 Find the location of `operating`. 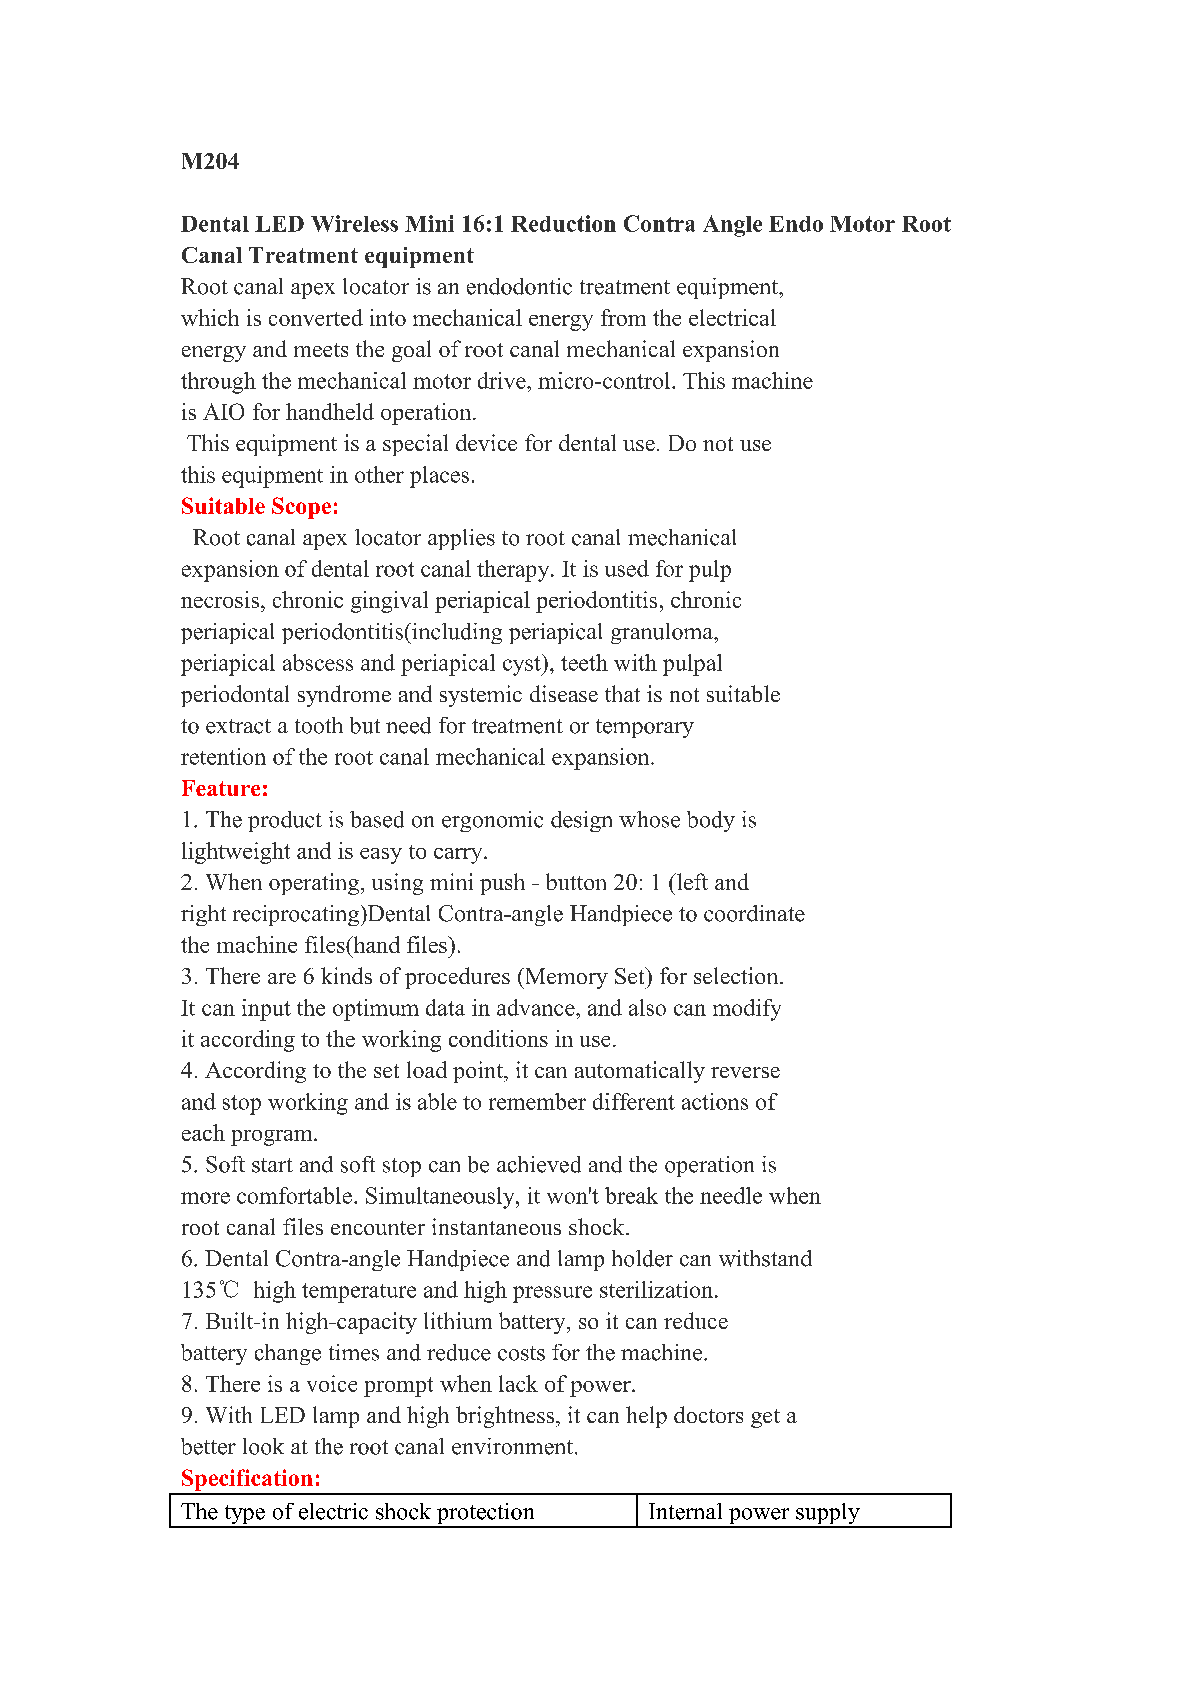

operating is located at coordinates (314, 884).
